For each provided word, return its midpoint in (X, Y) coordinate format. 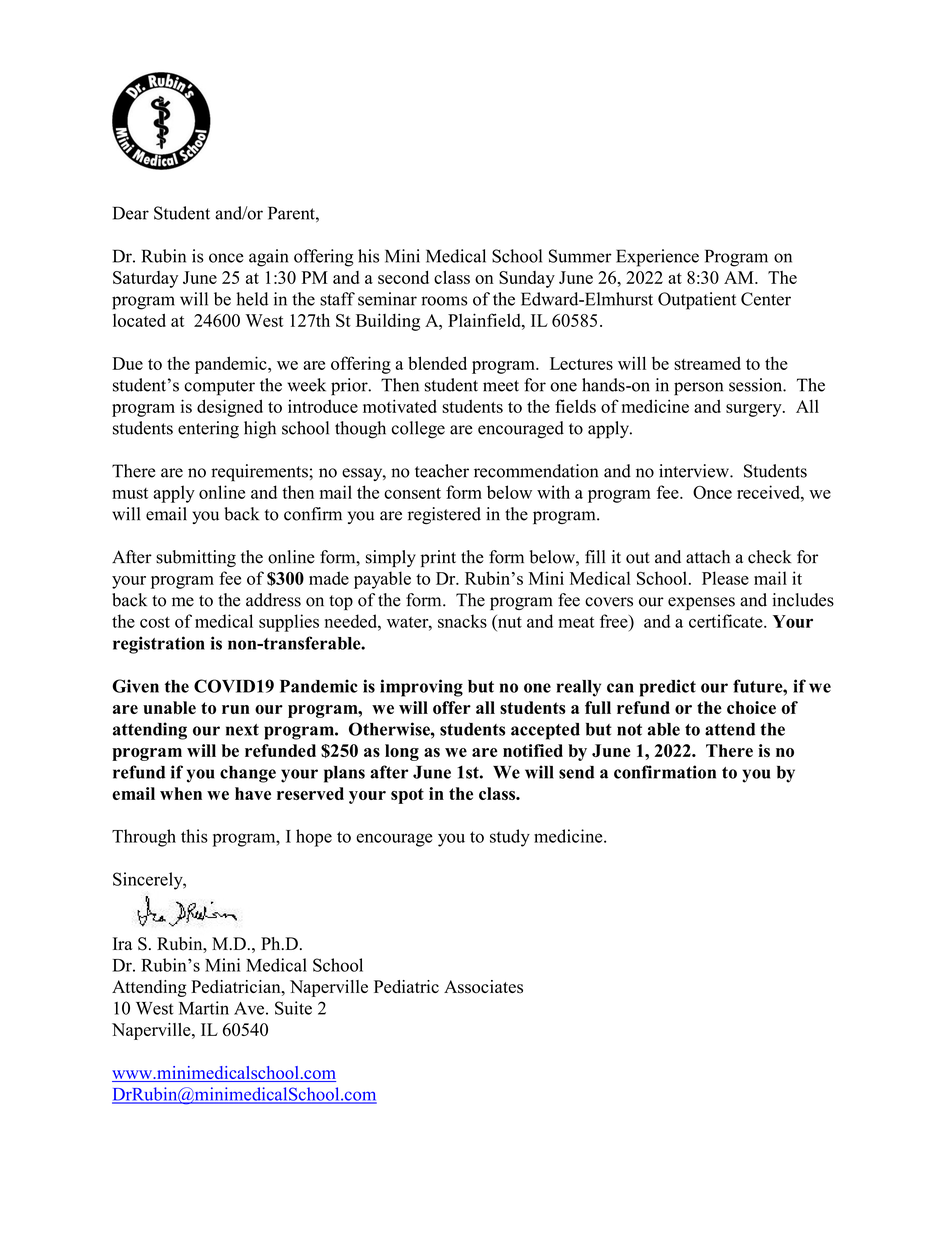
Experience (657, 258)
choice (751, 707)
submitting (196, 558)
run (236, 709)
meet (501, 386)
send (577, 772)
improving (421, 688)
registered (444, 515)
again (269, 258)
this (194, 836)
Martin (204, 1008)
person (698, 389)
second (403, 277)
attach (708, 557)
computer (219, 388)
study (510, 838)
